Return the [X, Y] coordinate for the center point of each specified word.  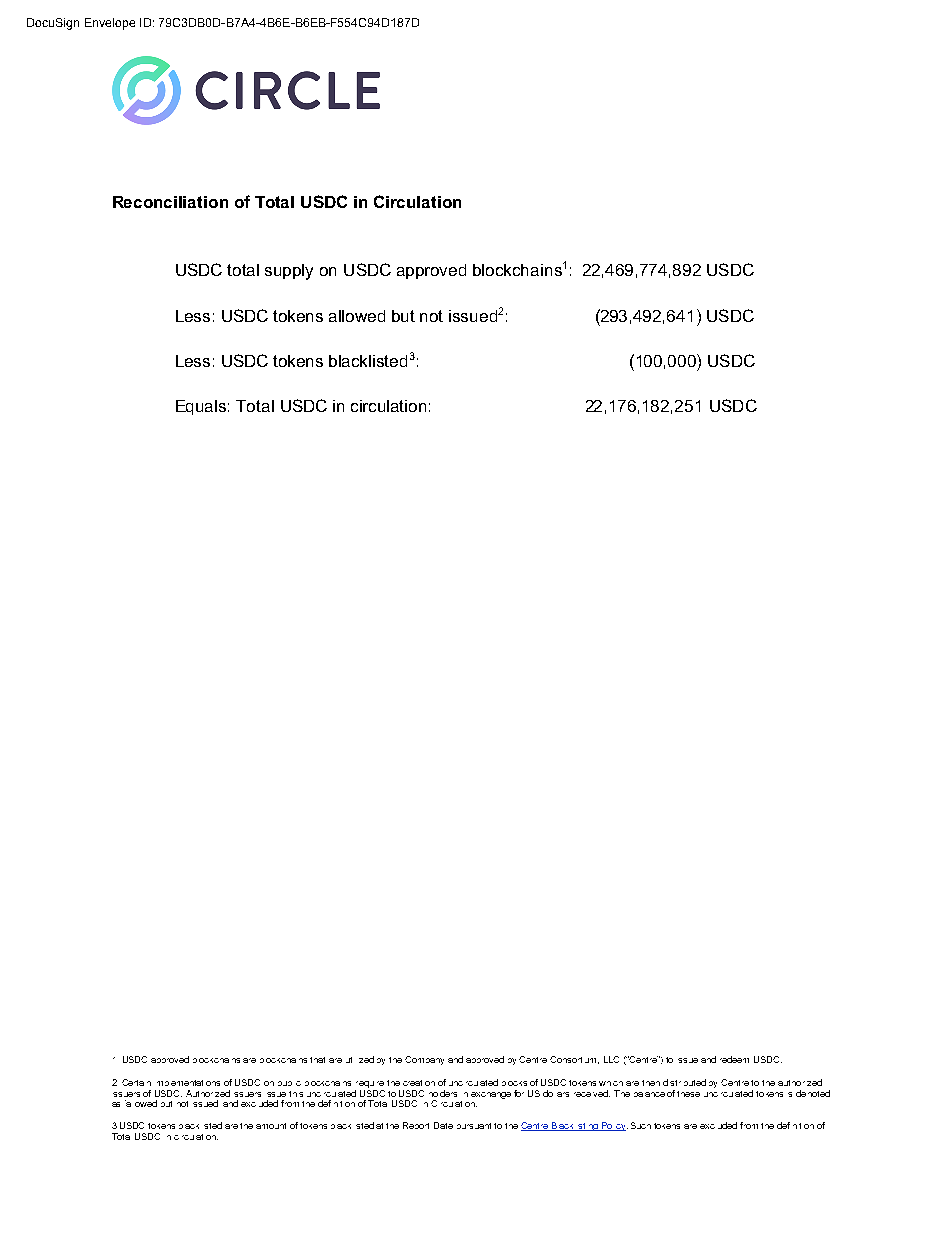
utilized [360, 1059]
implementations [188, 1083]
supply [289, 272]
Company [424, 1060]
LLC [611, 1059]
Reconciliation [170, 202]
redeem [734, 1059]
